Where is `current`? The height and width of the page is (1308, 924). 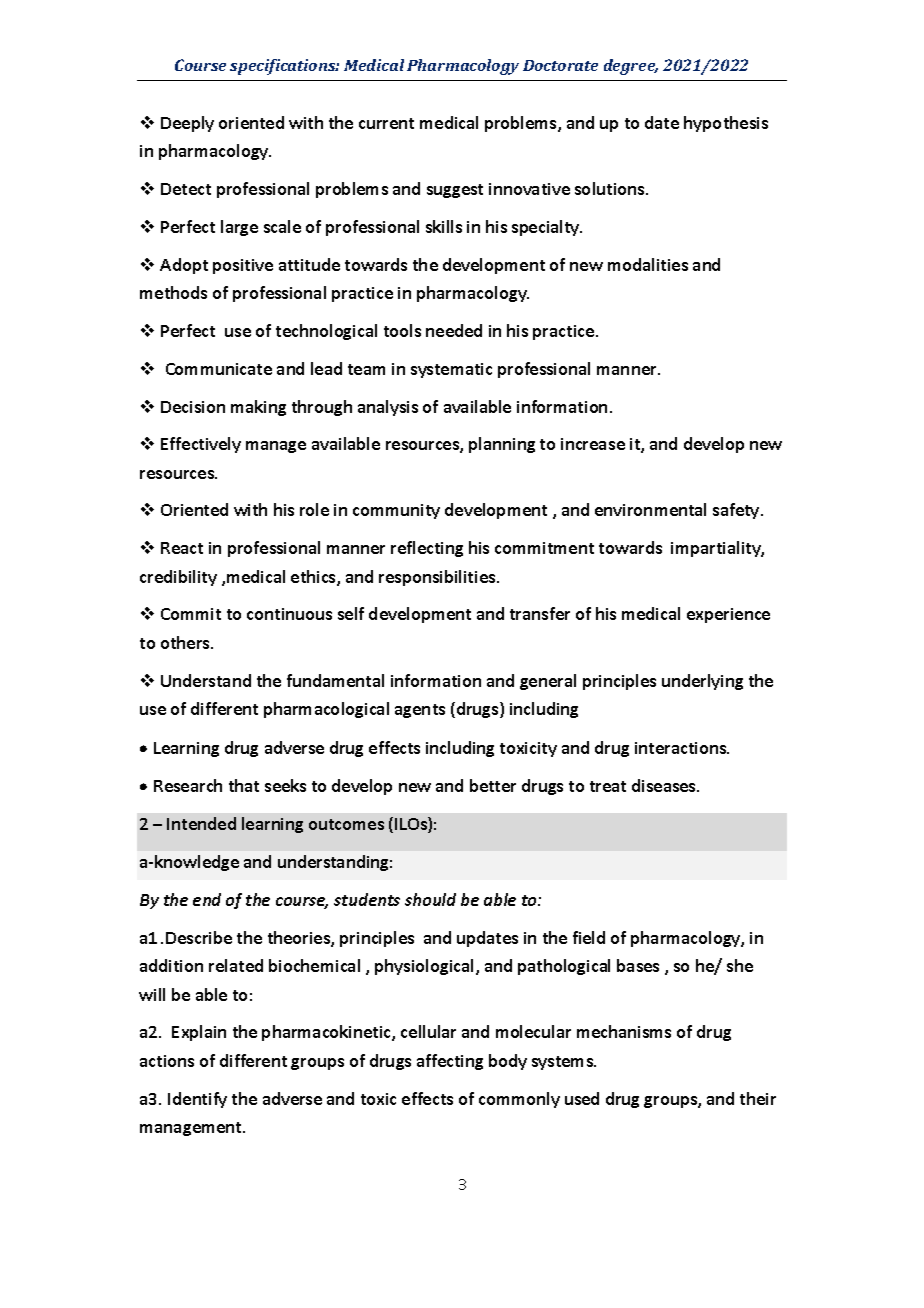
current is located at coordinates (386, 123).
